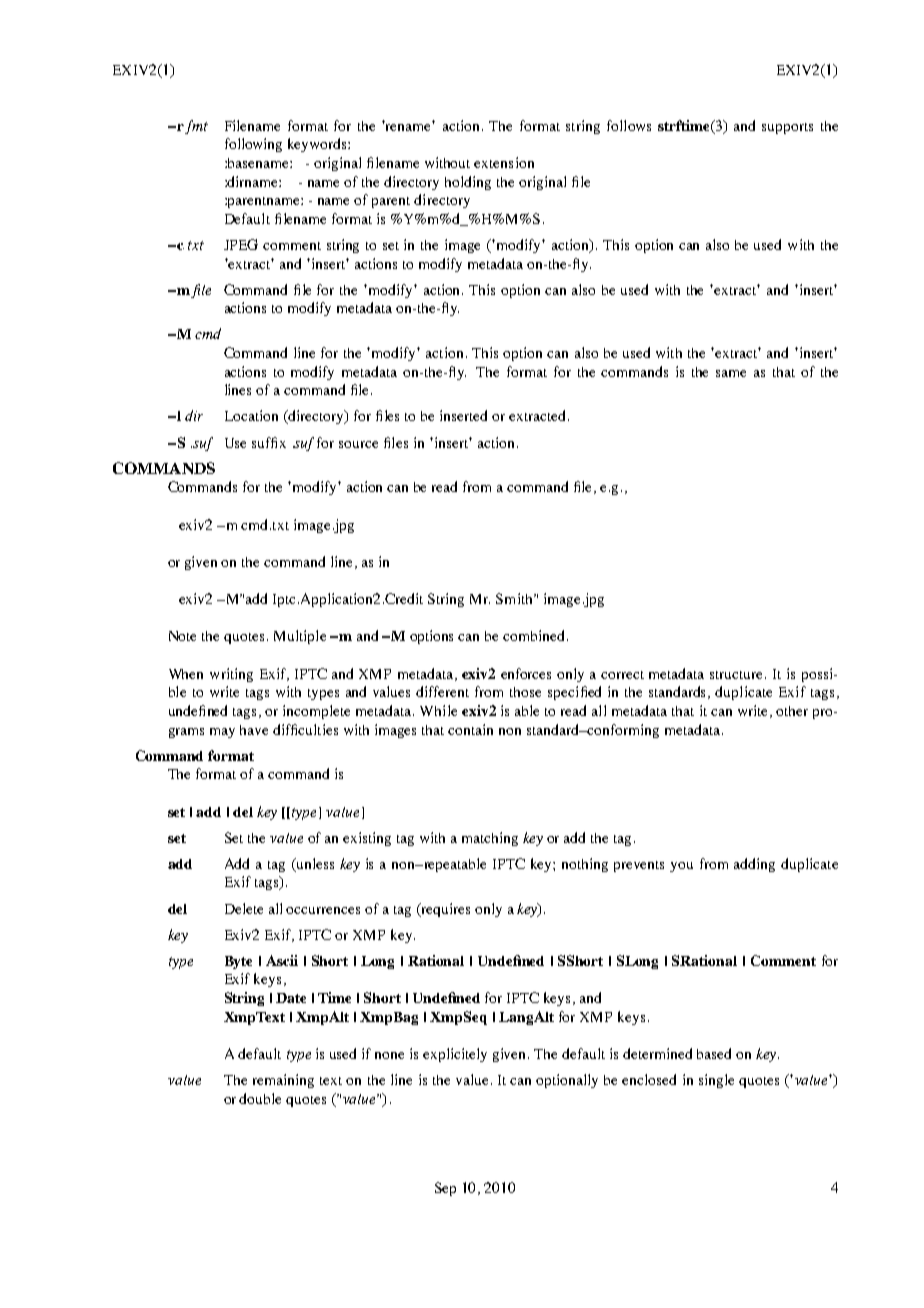 This screenshot has height=1308, width=924. Describe the element at coordinates (681, 867) in the screenshot. I see `you` at that location.
